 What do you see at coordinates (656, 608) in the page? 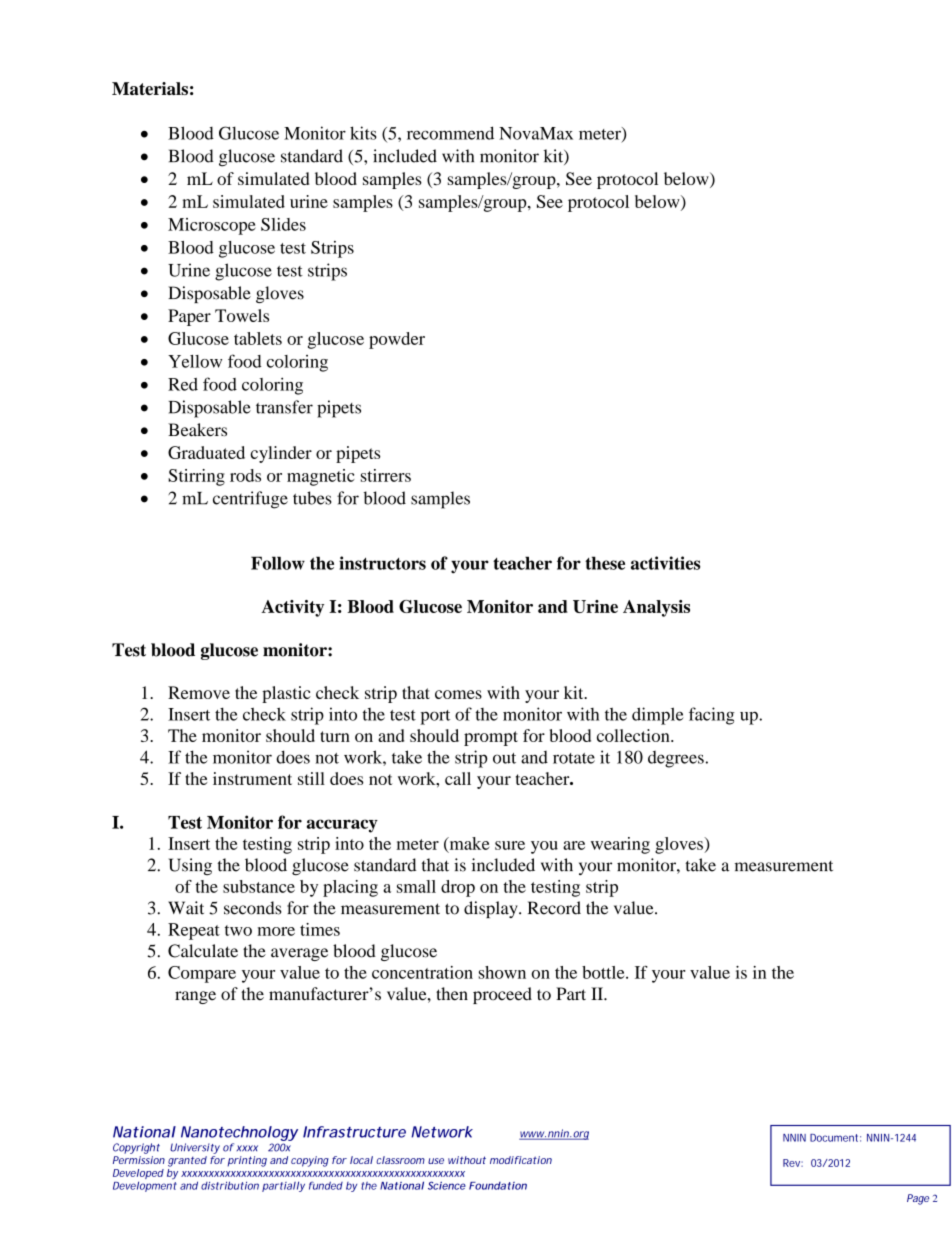
I see `Analysis` at bounding box center [656, 608].
